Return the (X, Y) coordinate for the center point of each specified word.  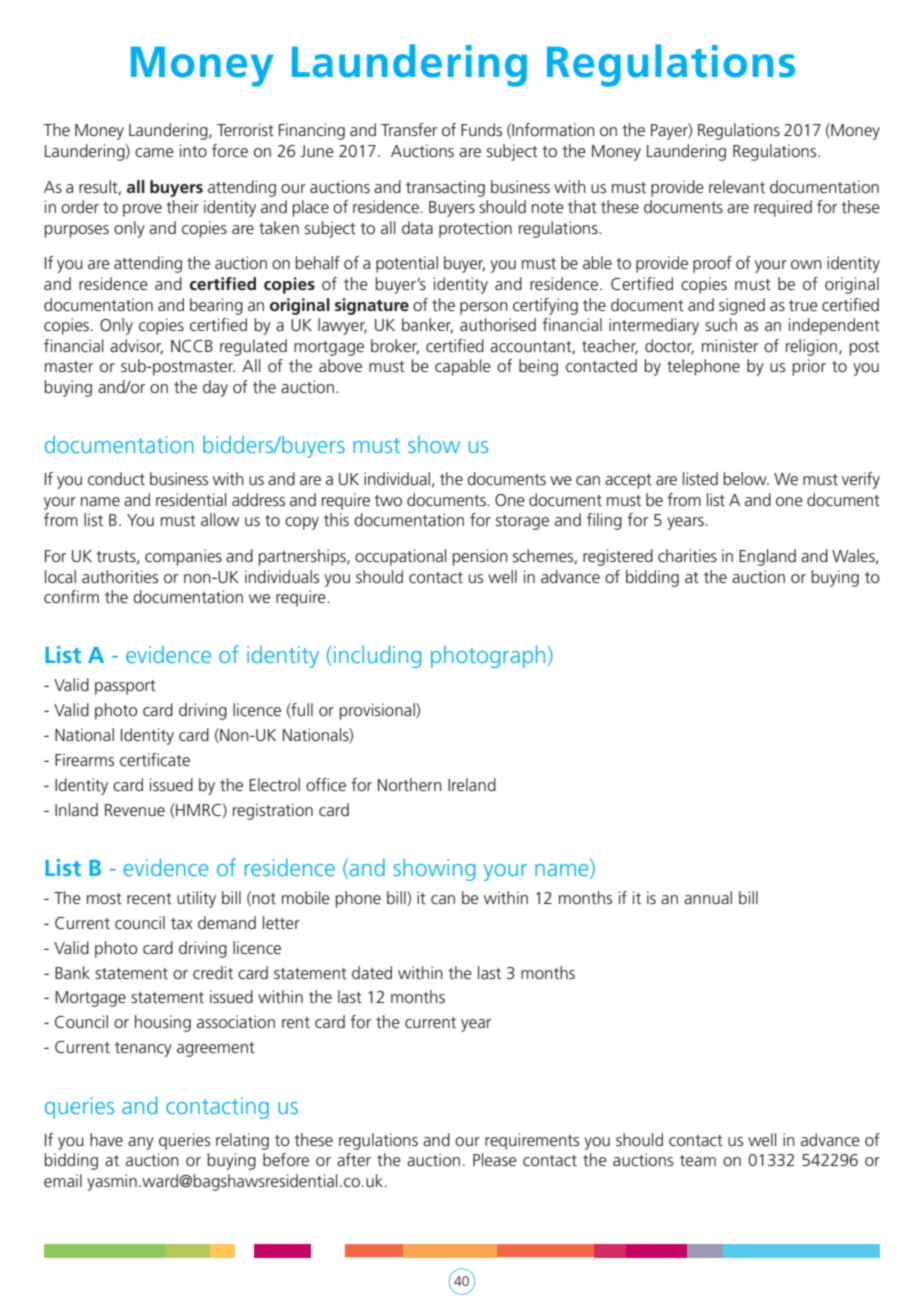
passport (125, 687)
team (698, 1160)
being (538, 367)
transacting (445, 188)
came (154, 152)
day (215, 388)
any (141, 1143)
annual (708, 897)
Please (495, 1159)
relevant (737, 186)
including (377, 656)
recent (149, 898)
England (767, 557)
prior (809, 367)
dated (372, 972)
